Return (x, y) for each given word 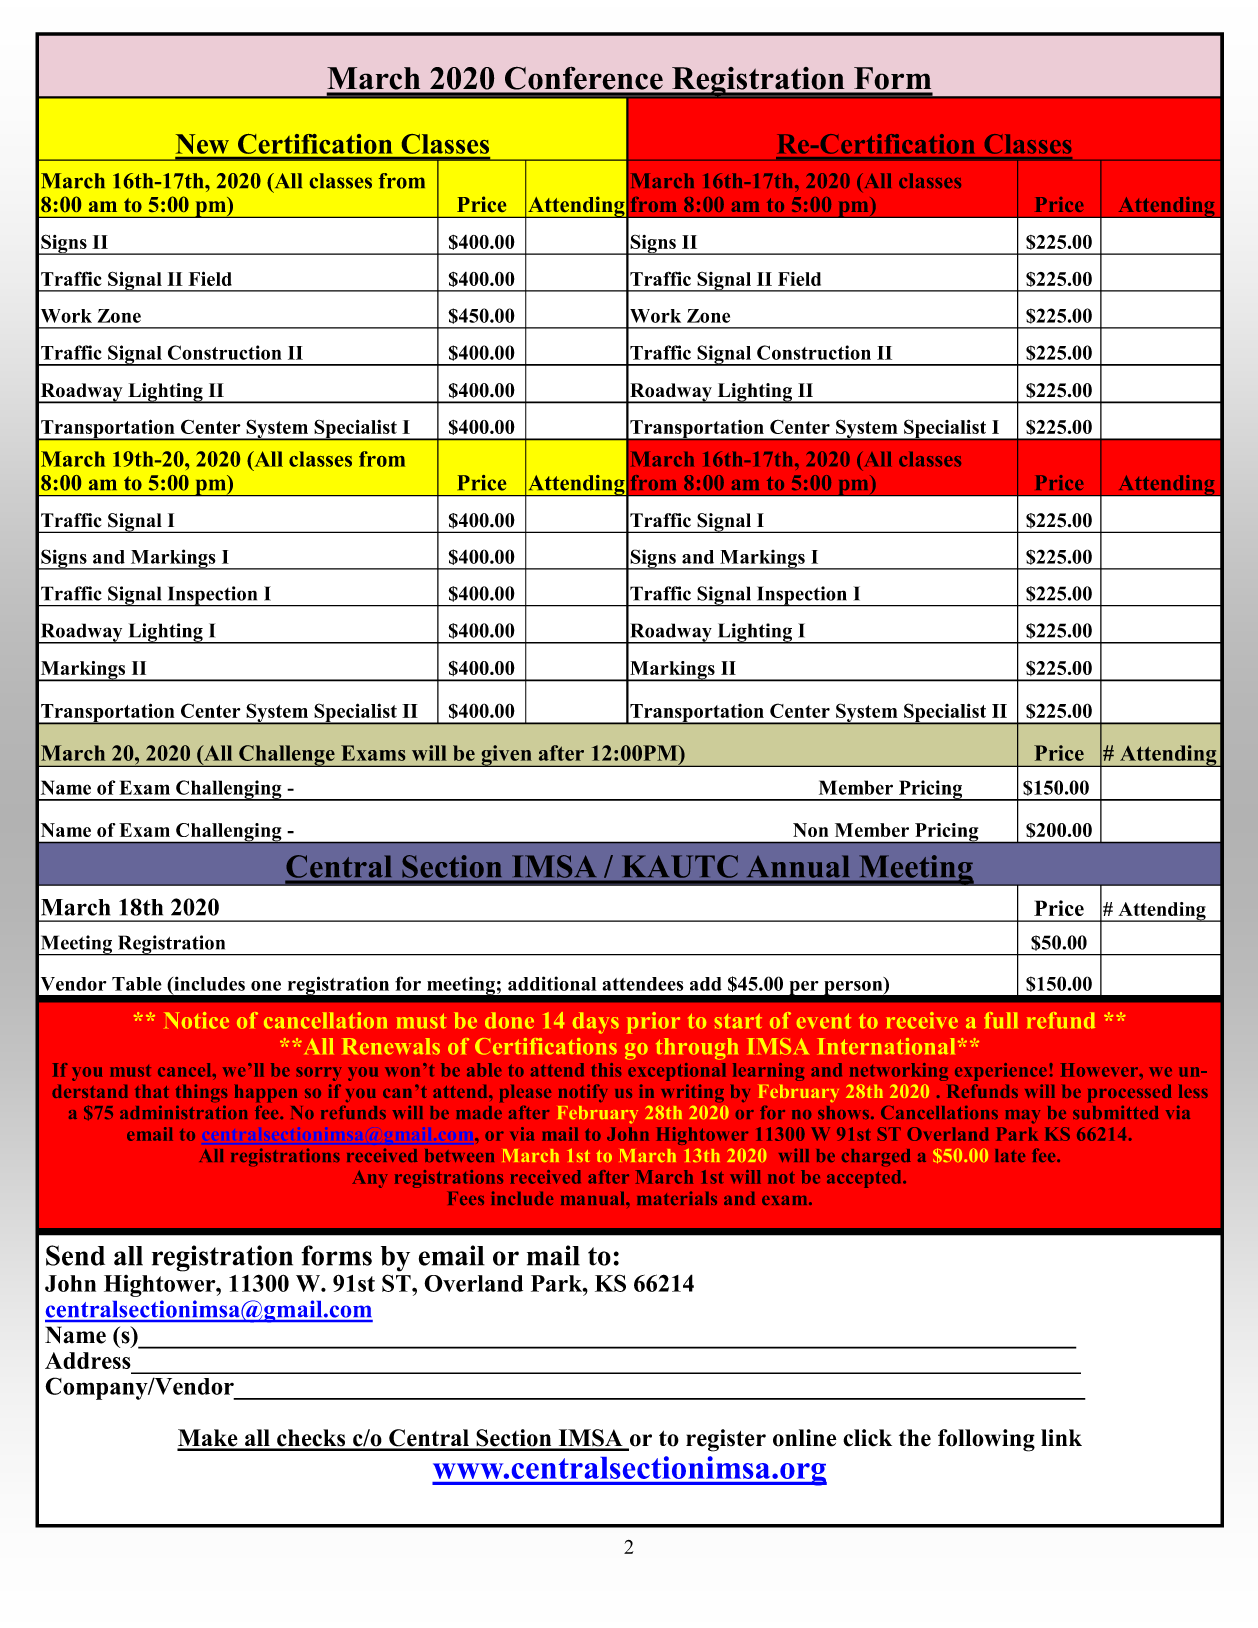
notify (583, 1093)
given (506, 756)
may (1022, 1117)
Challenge (287, 756)
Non (810, 830)
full (1001, 1020)
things (201, 1093)
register (726, 1440)
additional (552, 983)
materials (677, 1198)
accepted (865, 1179)
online (805, 1438)
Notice (196, 1020)
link (1061, 1437)
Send (75, 1255)
